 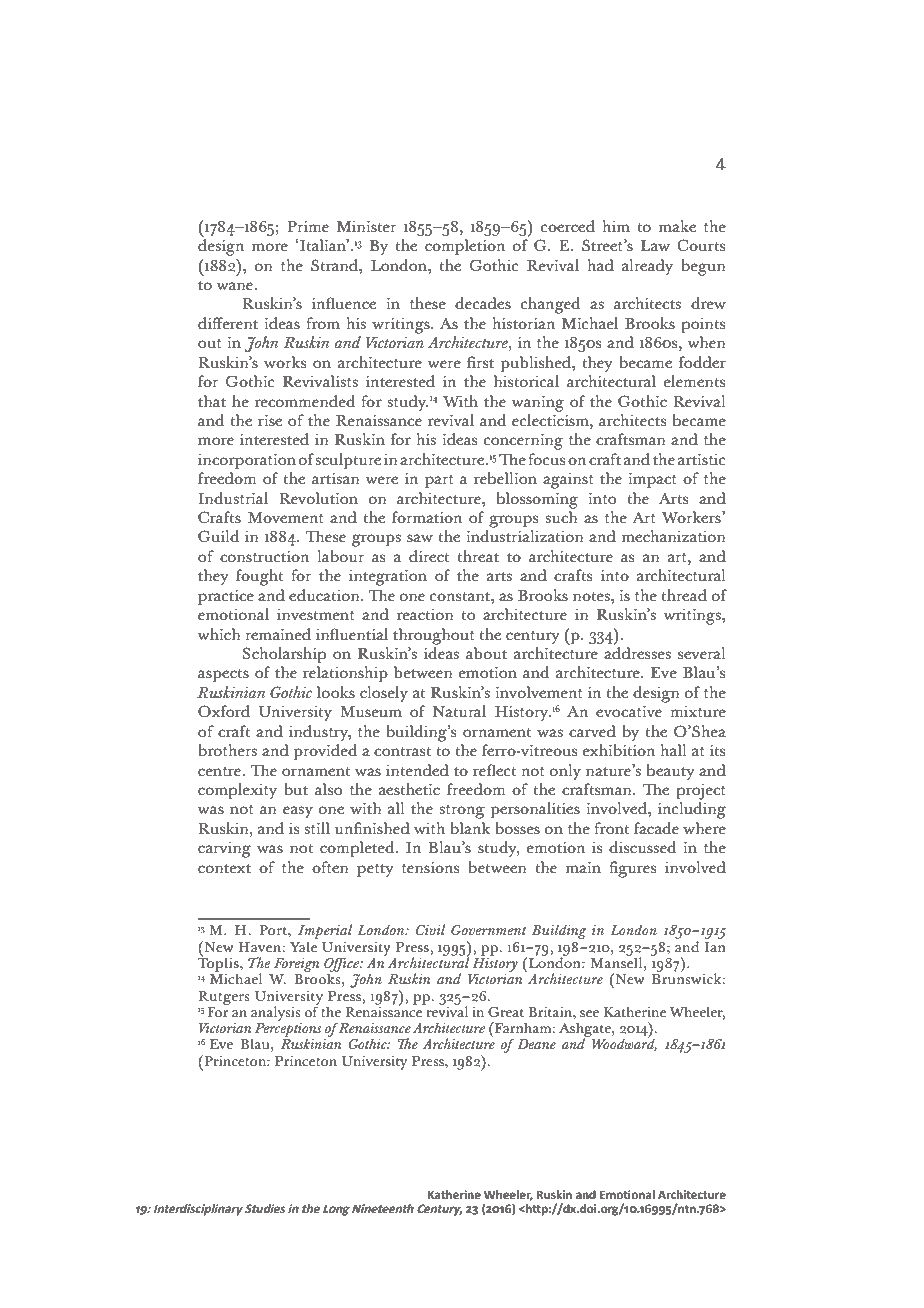 What do you see at coordinates (276, 1013) in the page?
I see `analysis` at bounding box center [276, 1013].
